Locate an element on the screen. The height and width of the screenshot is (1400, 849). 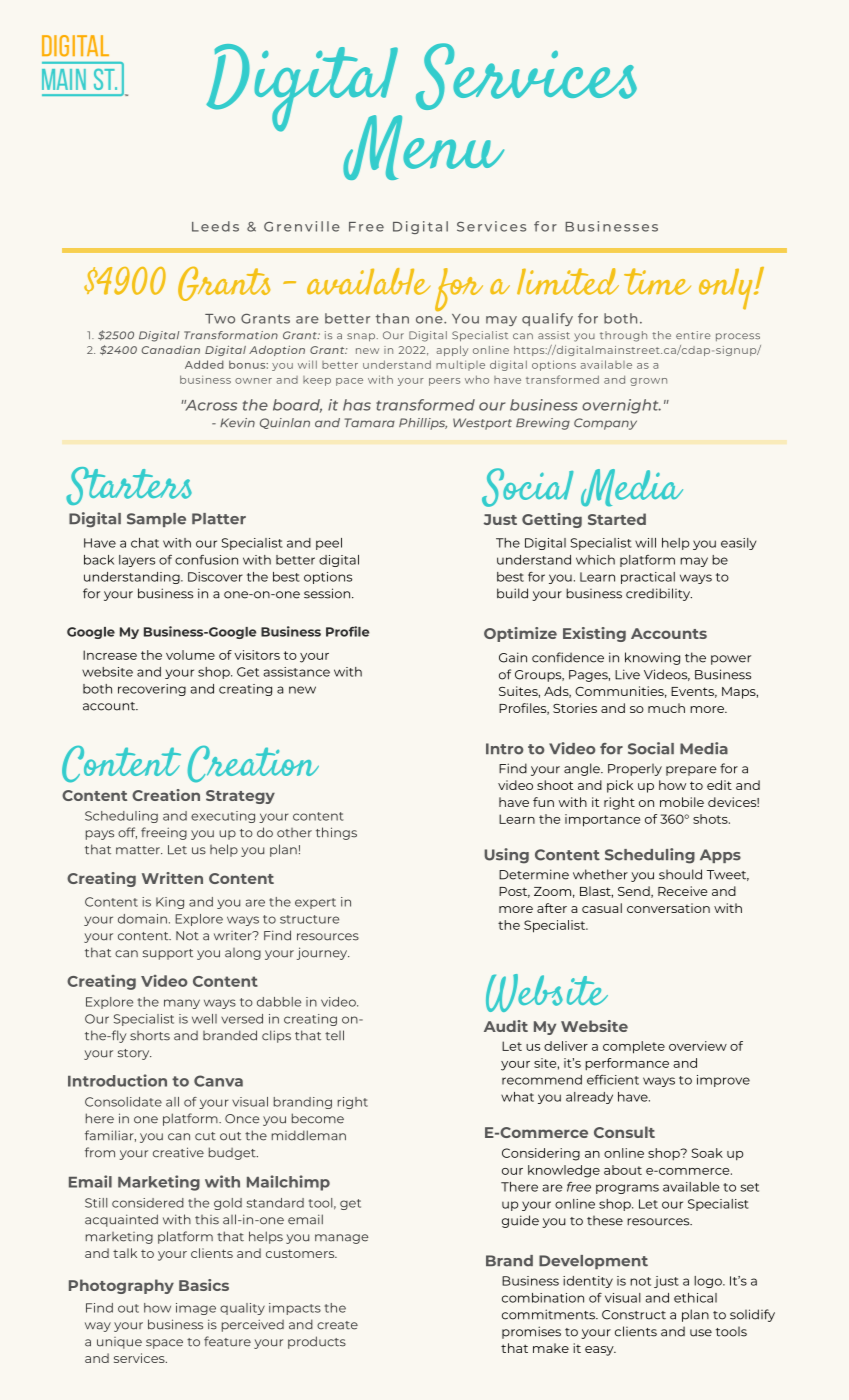
Phillips is located at coordinates (423, 424).
